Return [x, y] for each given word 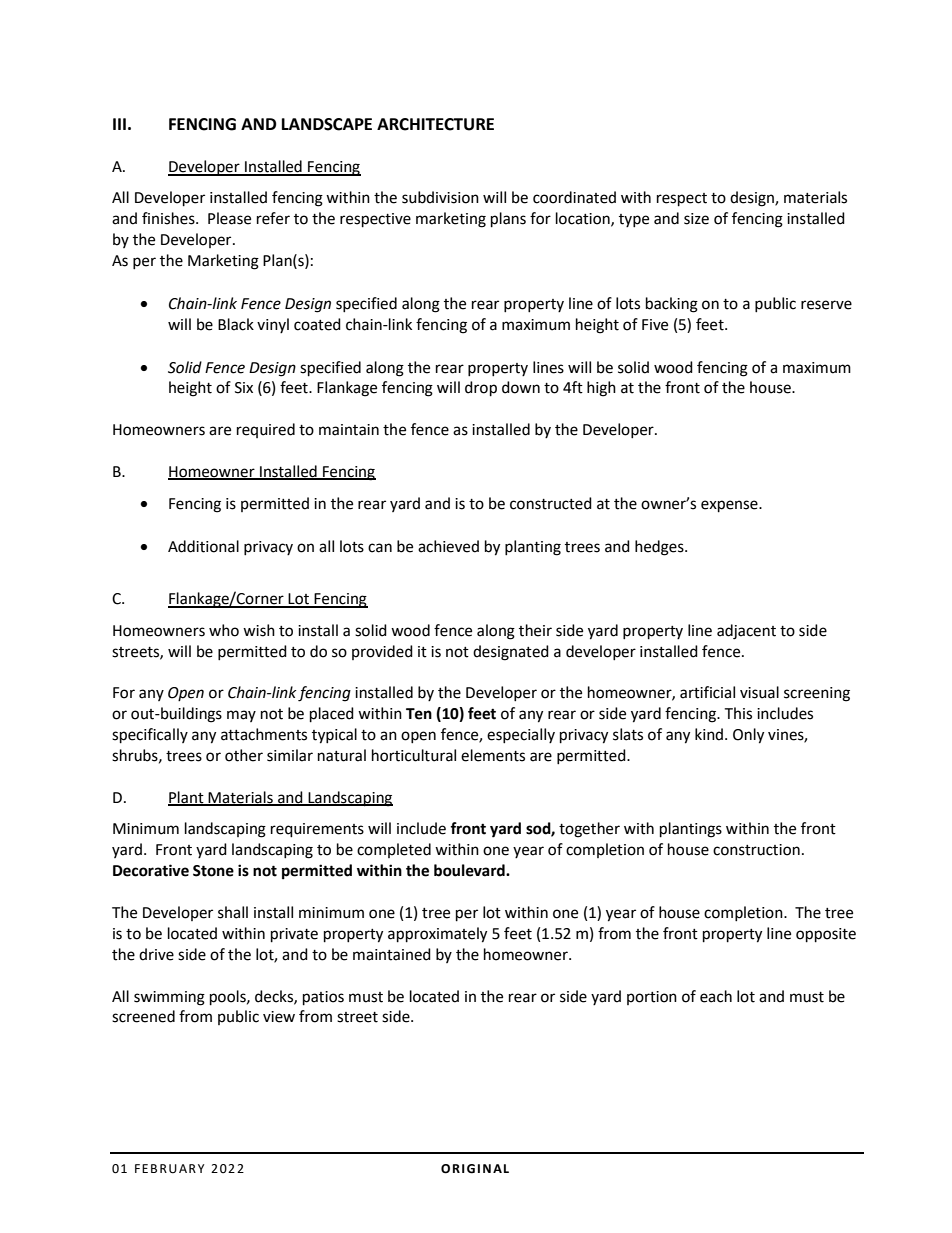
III [119, 124]
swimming [169, 998]
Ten [419, 714]
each [716, 996]
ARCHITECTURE [435, 124]
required [266, 430]
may [241, 716]
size [696, 219]
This [738, 713]
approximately [437, 935]
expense [730, 506]
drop [481, 389]
